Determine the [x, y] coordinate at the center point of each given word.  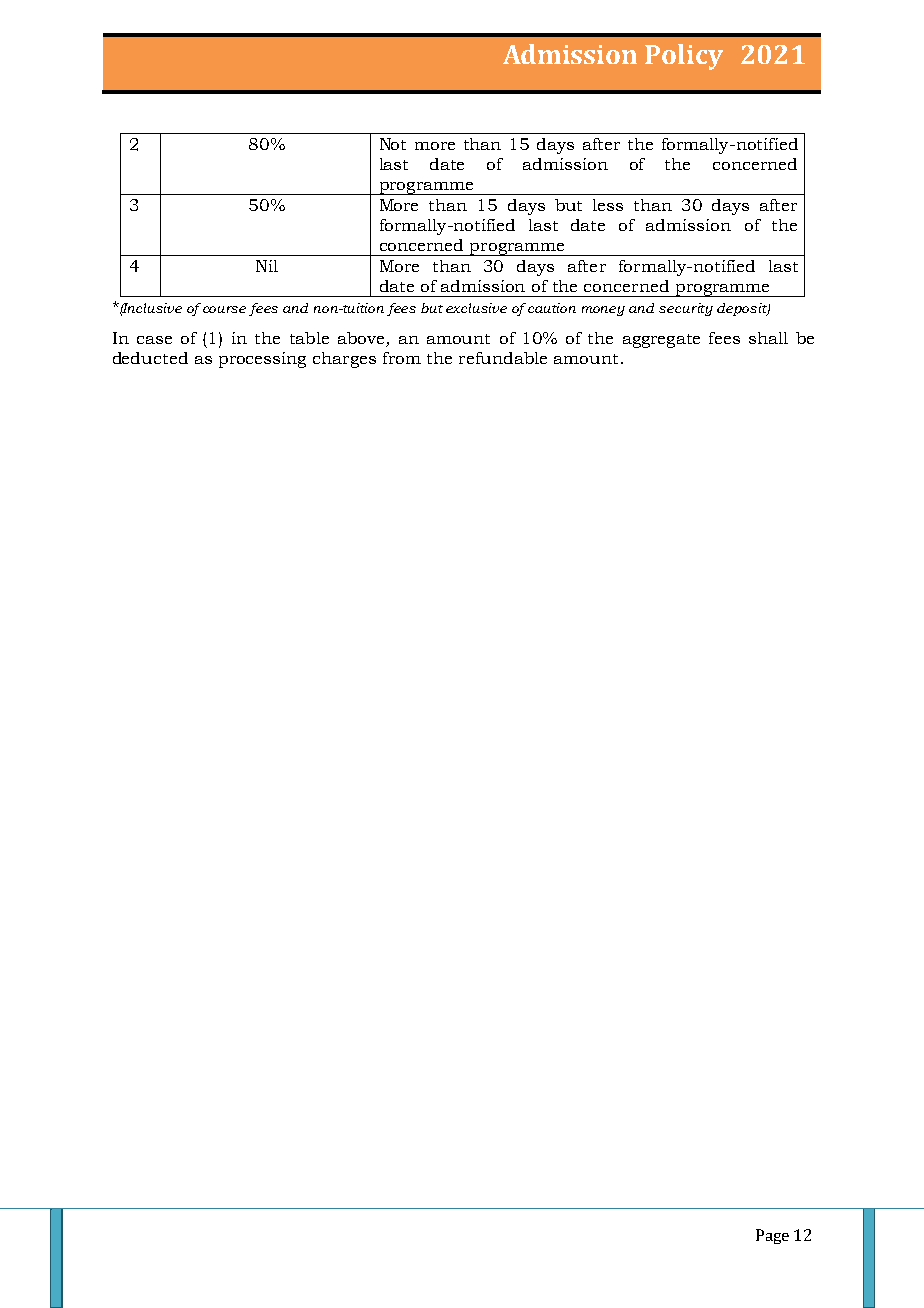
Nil [267, 266]
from [402, 358]
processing [262, 360]
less [608, 205]
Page [772, 1236]
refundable [503, 358]
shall [768, 338]
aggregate [661, 341]
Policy [684, 57]
